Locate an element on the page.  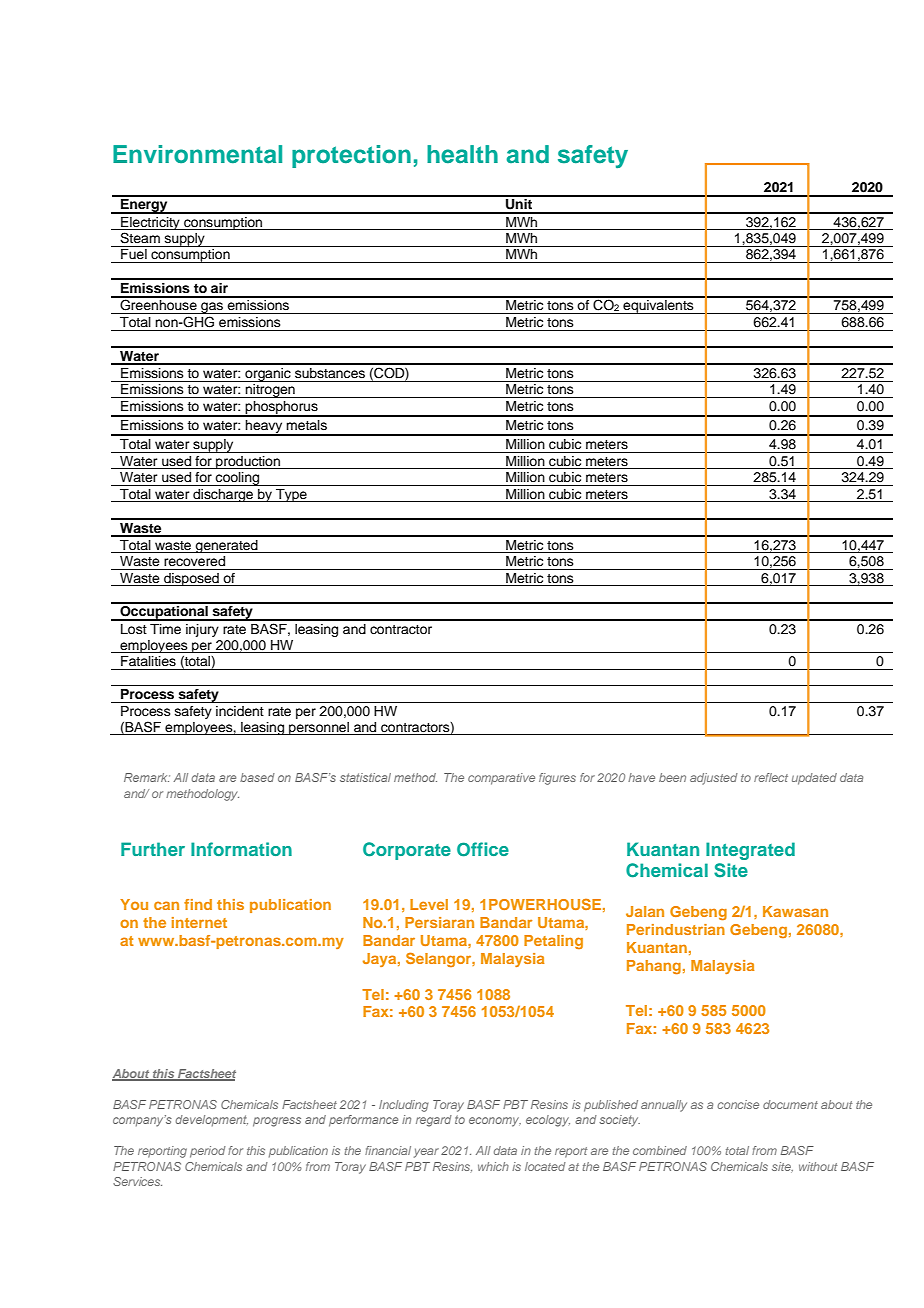
gas is located at coordinates (212, 308).
